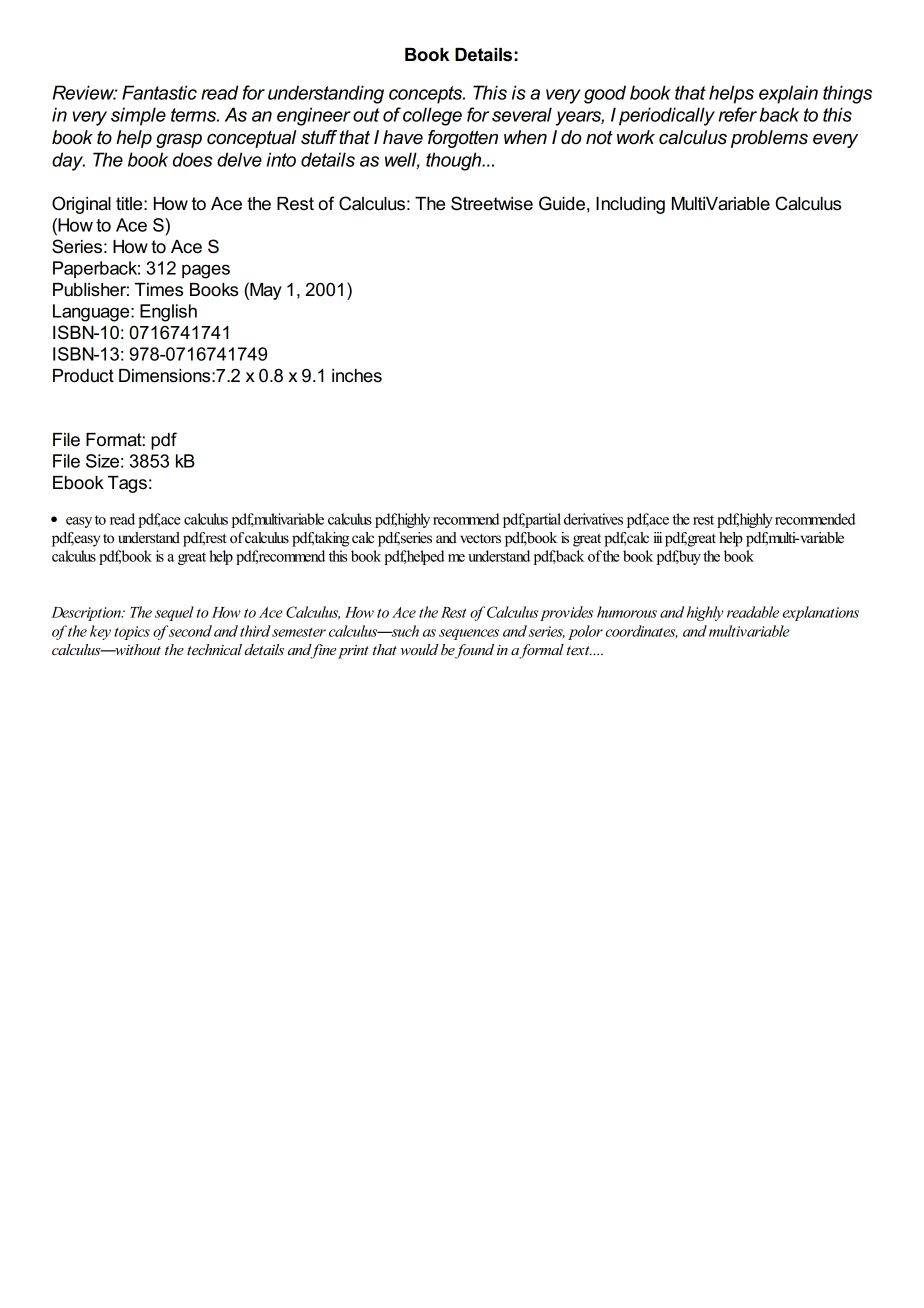 The image size is (924, 1308). Describe the element at coordinates (190, 631) in the screenshot. I see `second` at that location.
